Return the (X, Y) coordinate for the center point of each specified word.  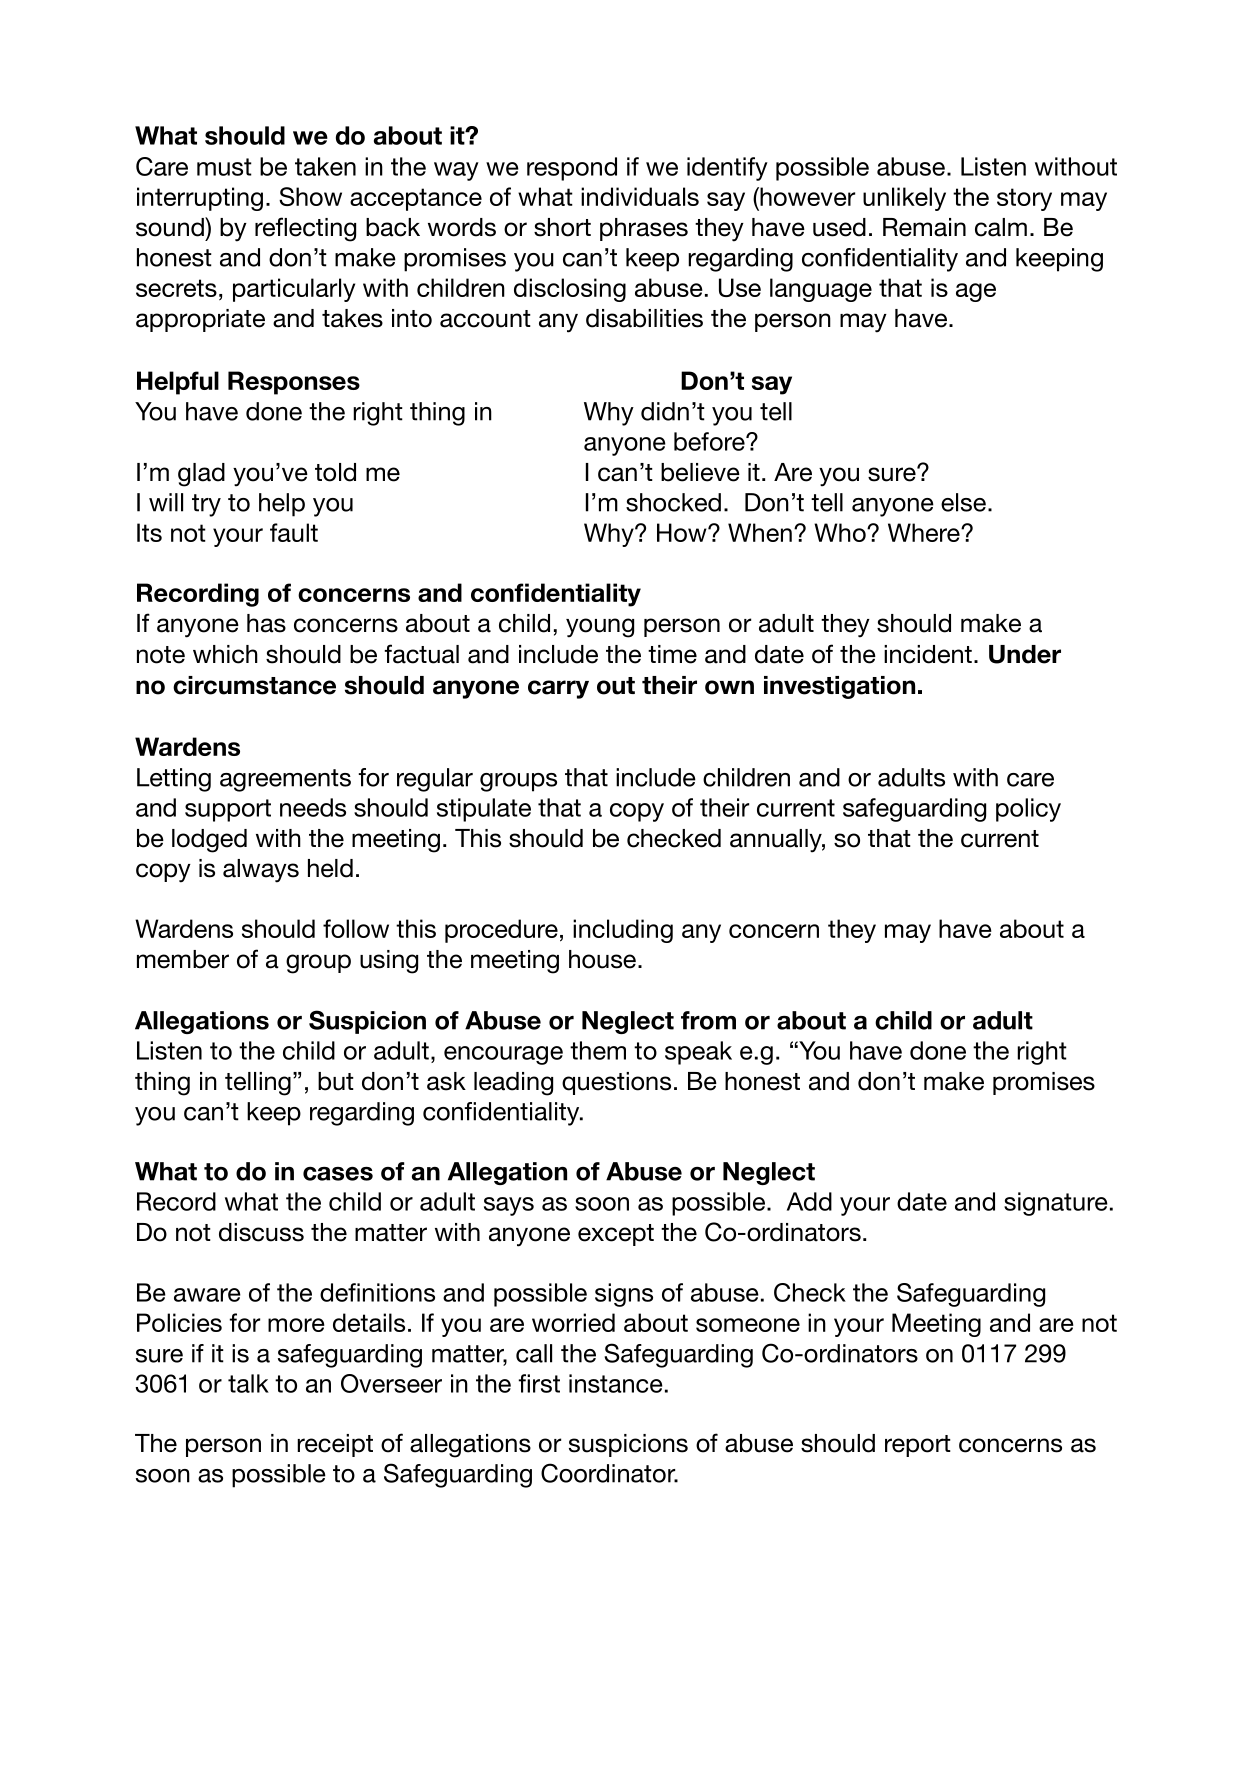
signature (1056, 1204)
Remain (924, 227)
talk (248, 1383)
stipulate (484, 810)
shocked (673, 502)
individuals (640, 196)
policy (1028, 810)
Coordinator (609, 1473)
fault (294, 532)
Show (310, 196)
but (336, 1081)
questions (616, 1083)
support (228, 810)
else (963, 502)
